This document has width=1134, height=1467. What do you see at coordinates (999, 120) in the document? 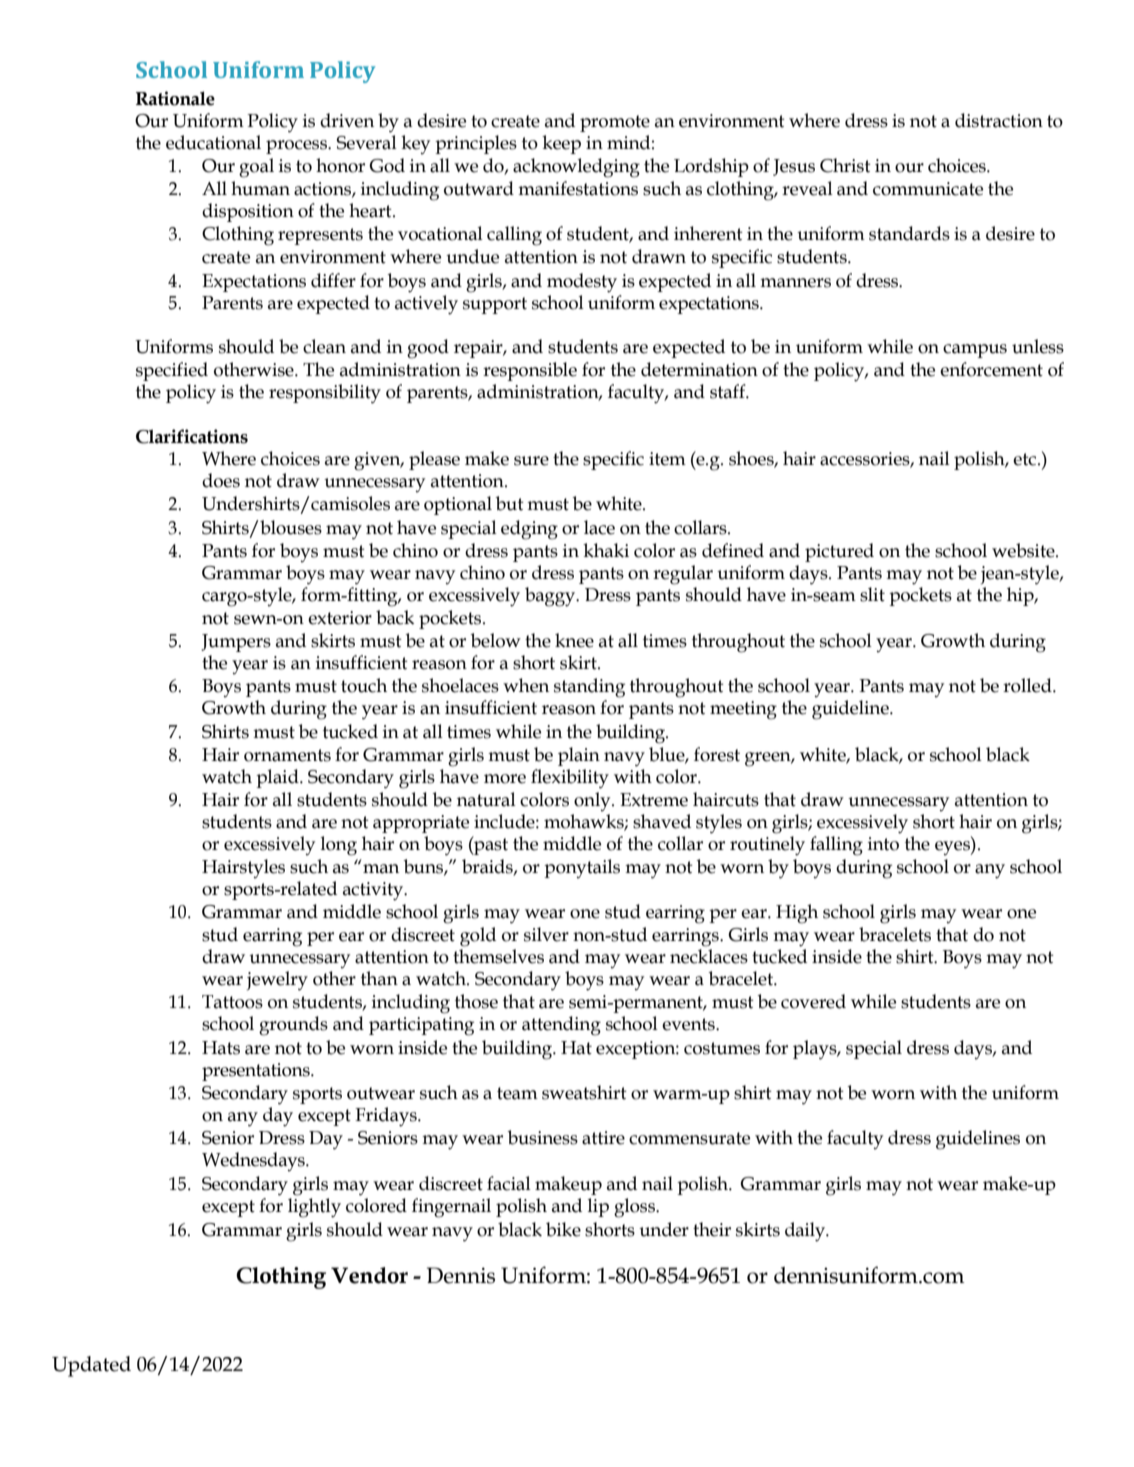
I see `distraction` at bounding box center [999, 120].
